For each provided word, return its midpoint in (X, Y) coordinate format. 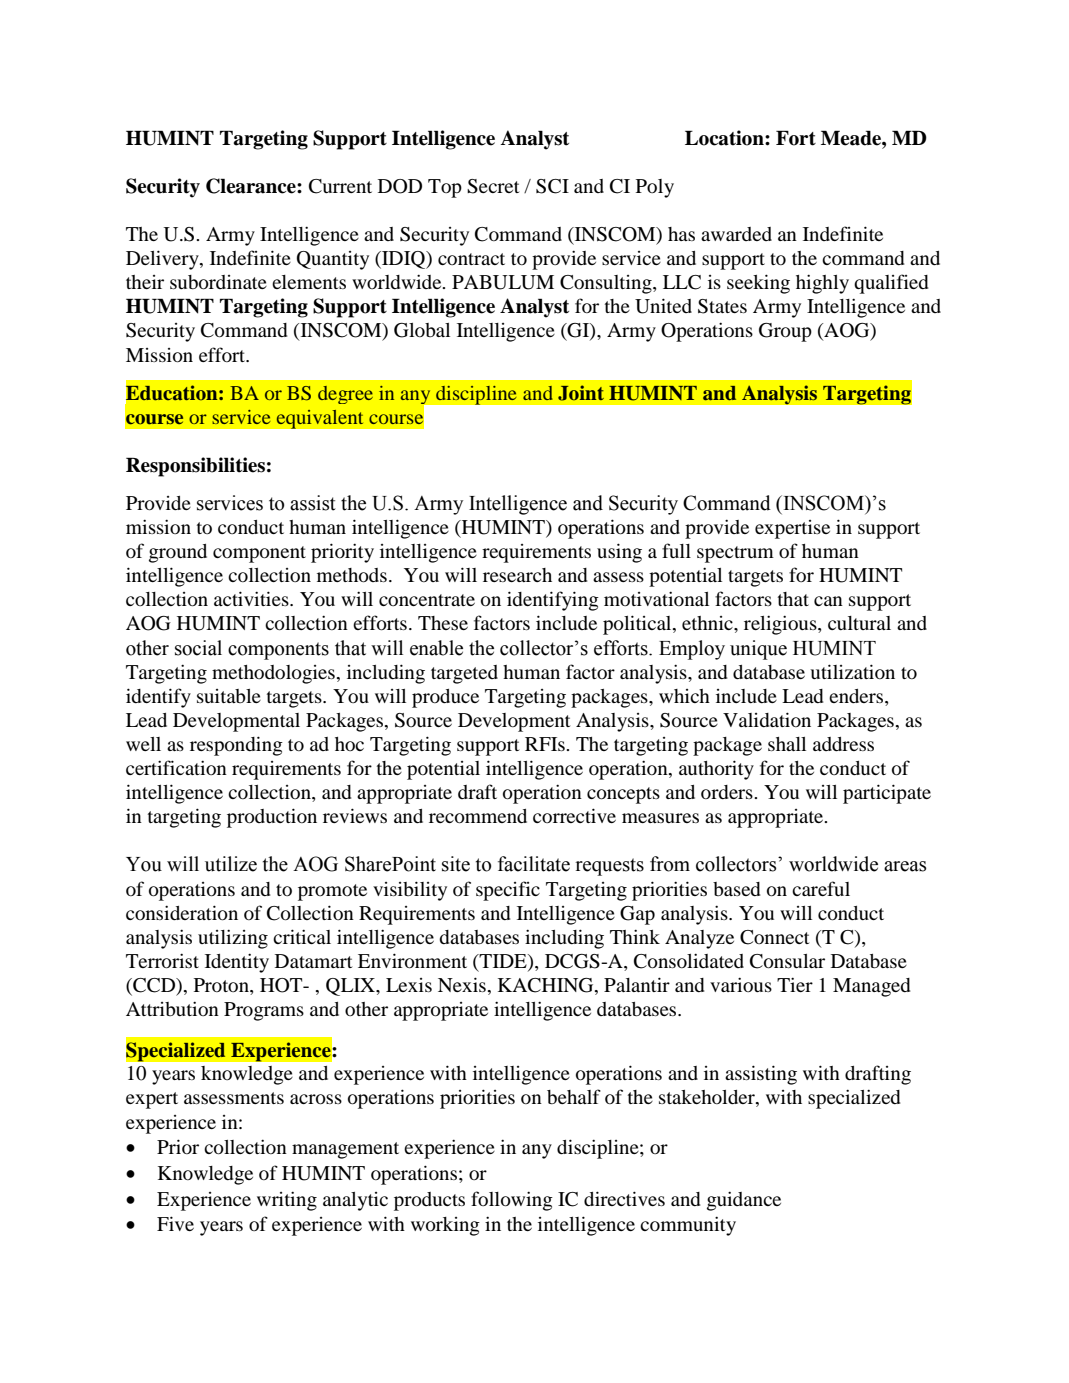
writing (287, 1201)
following (512, 1201)
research (517, 575)
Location (725, 138)
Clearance (252, 186)
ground (178, 553)
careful (821, 888)
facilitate (534, 864)
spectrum (735, 554)
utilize (231, 864)
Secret (493, 186)
